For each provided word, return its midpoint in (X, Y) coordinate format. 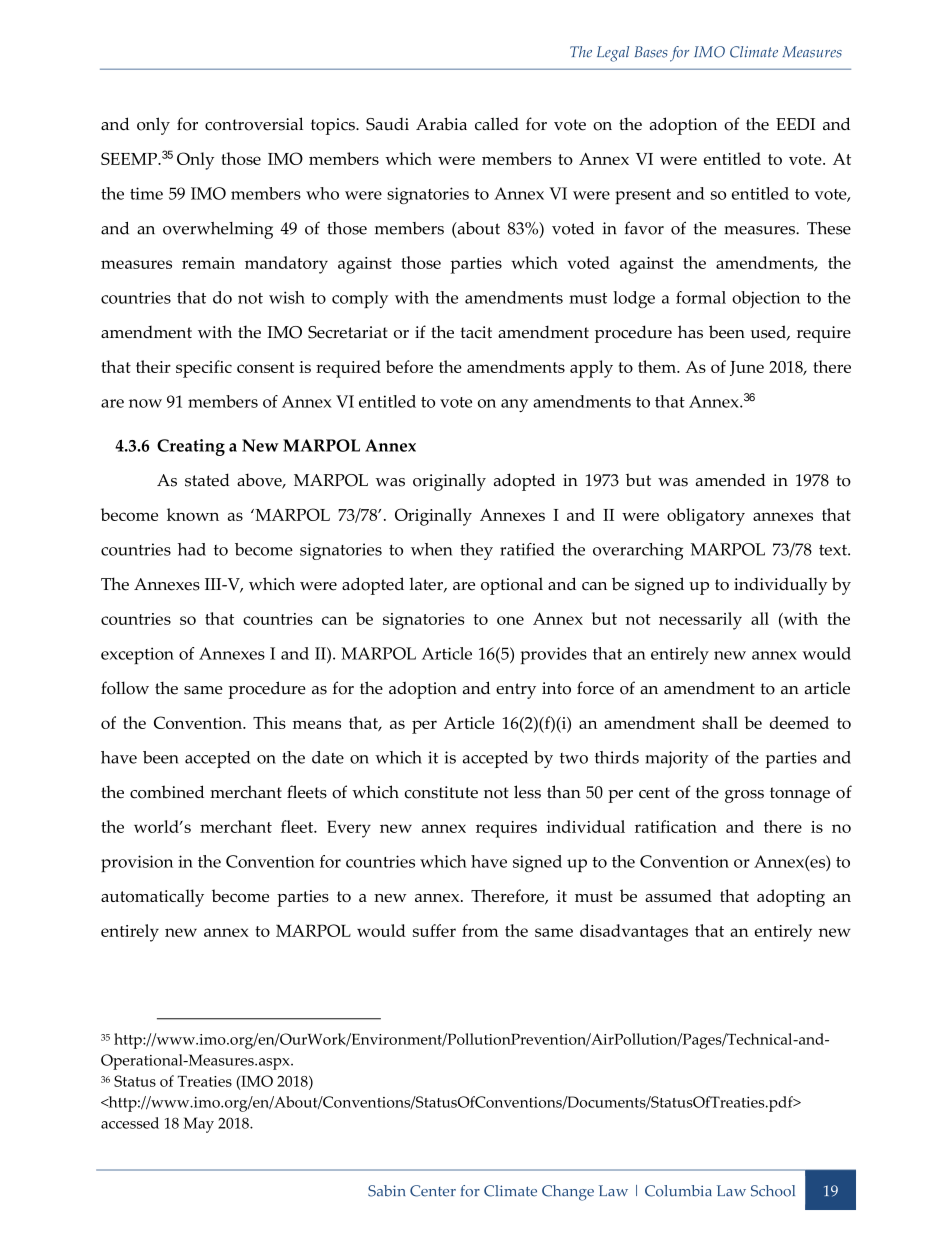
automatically (152, 898)
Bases (651, 52)
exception (137, 655)
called (497, 124)
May (198, 1125)
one (510, 620)
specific (204, 369)
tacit (476, 332)
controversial (254, 124)
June (747, 368)
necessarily (700, 621)
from (480, 930)
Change (568, 1193)
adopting (791, 898)
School (773, 1191)
